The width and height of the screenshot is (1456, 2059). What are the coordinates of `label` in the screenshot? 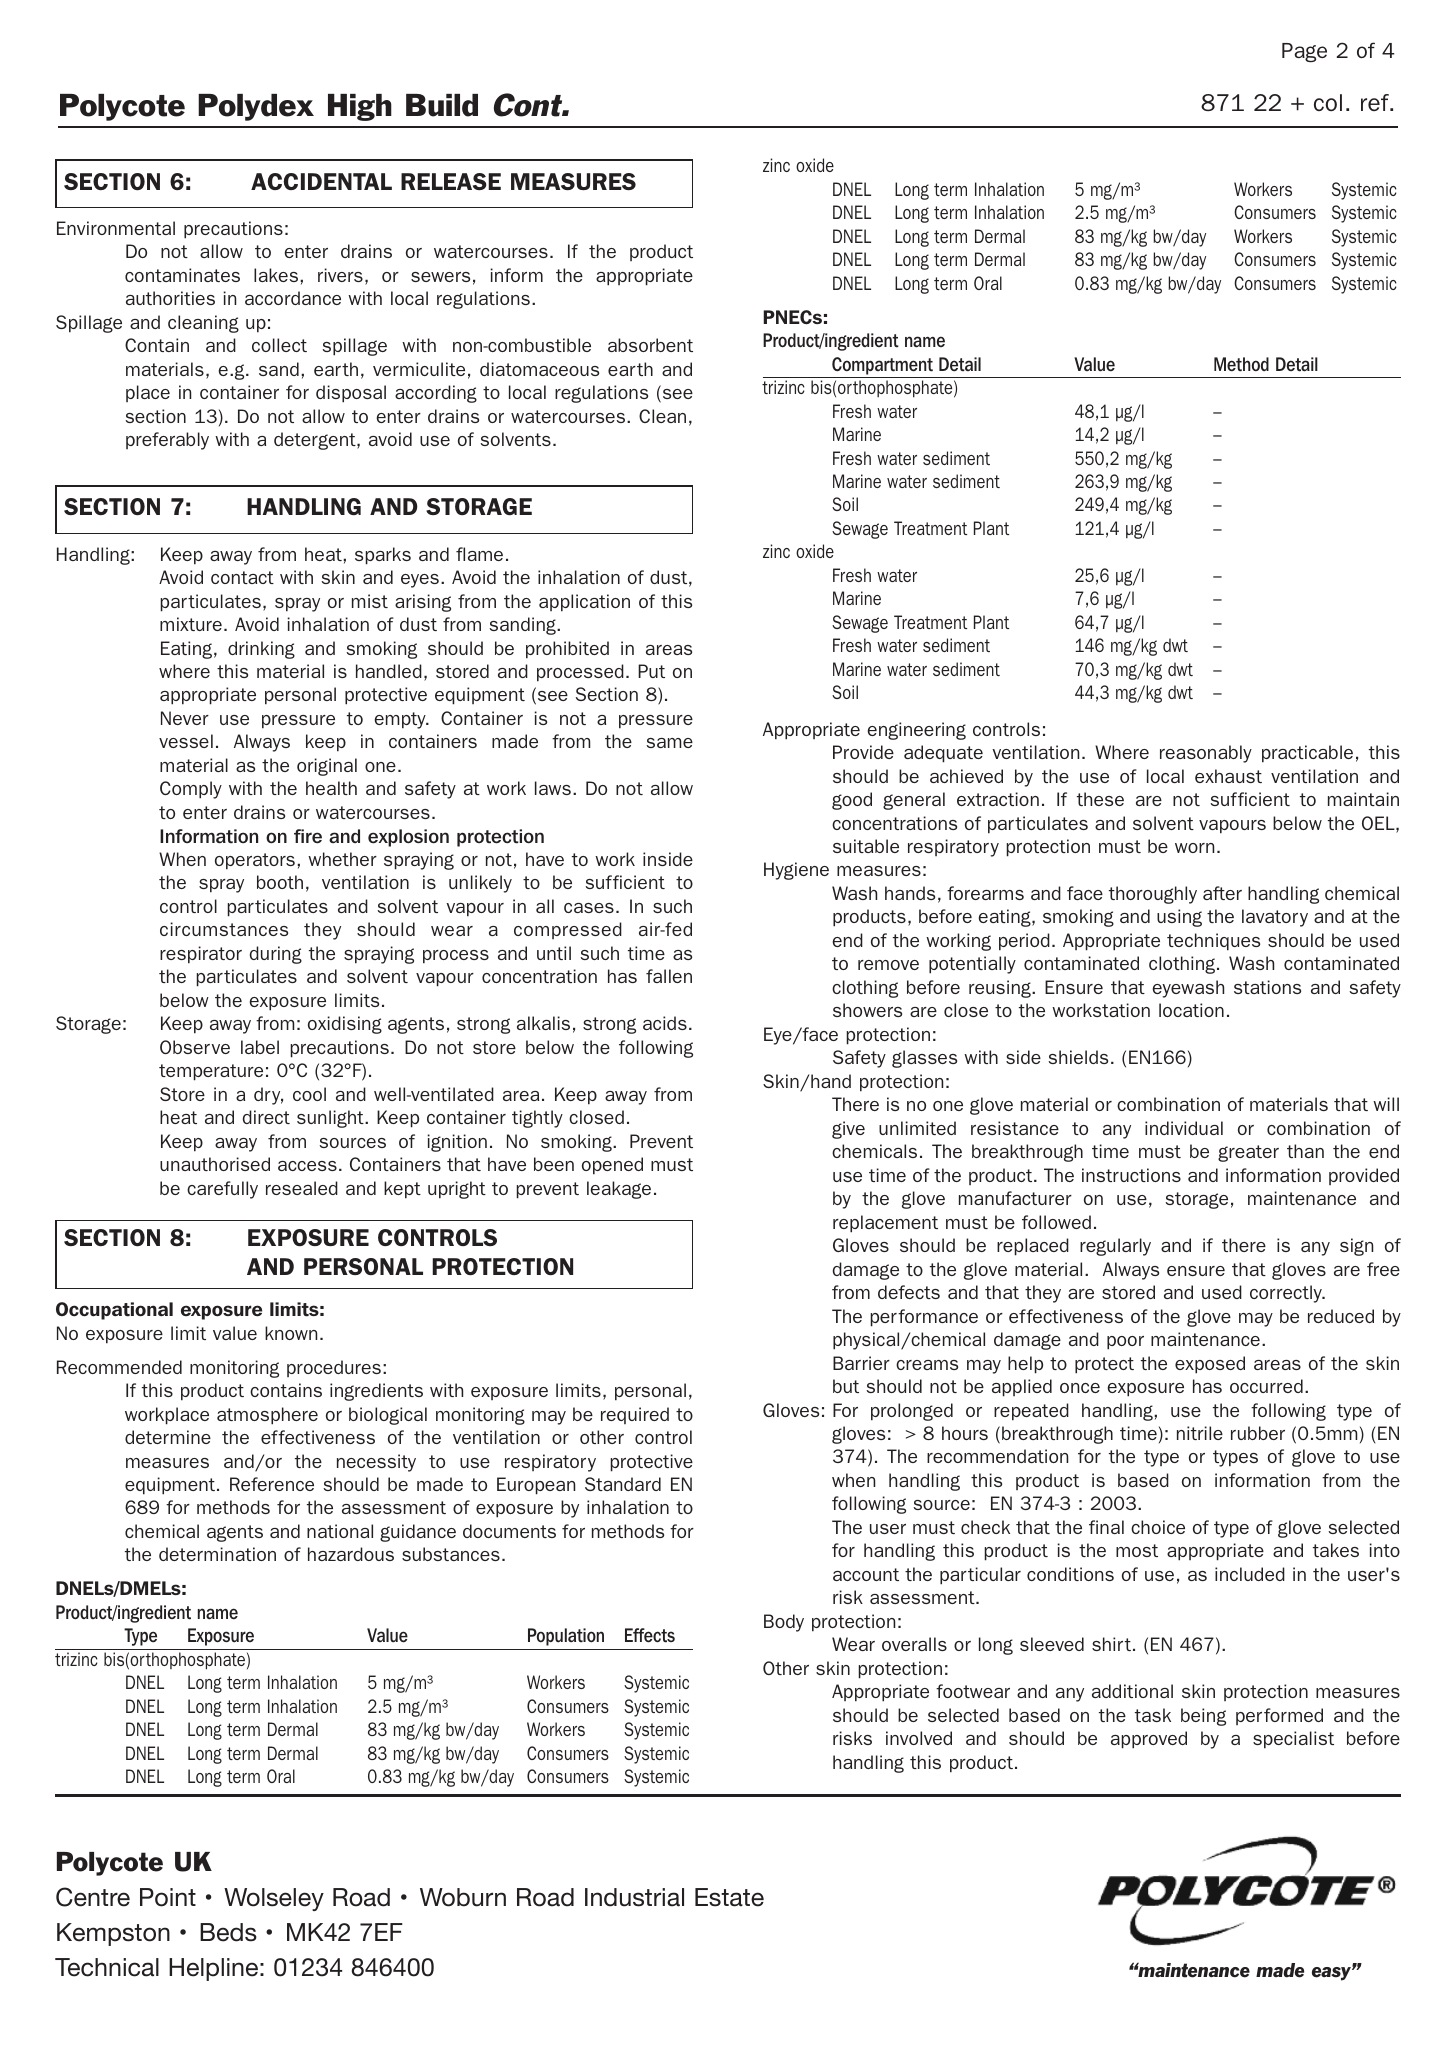 It's located at (260, 1047).
